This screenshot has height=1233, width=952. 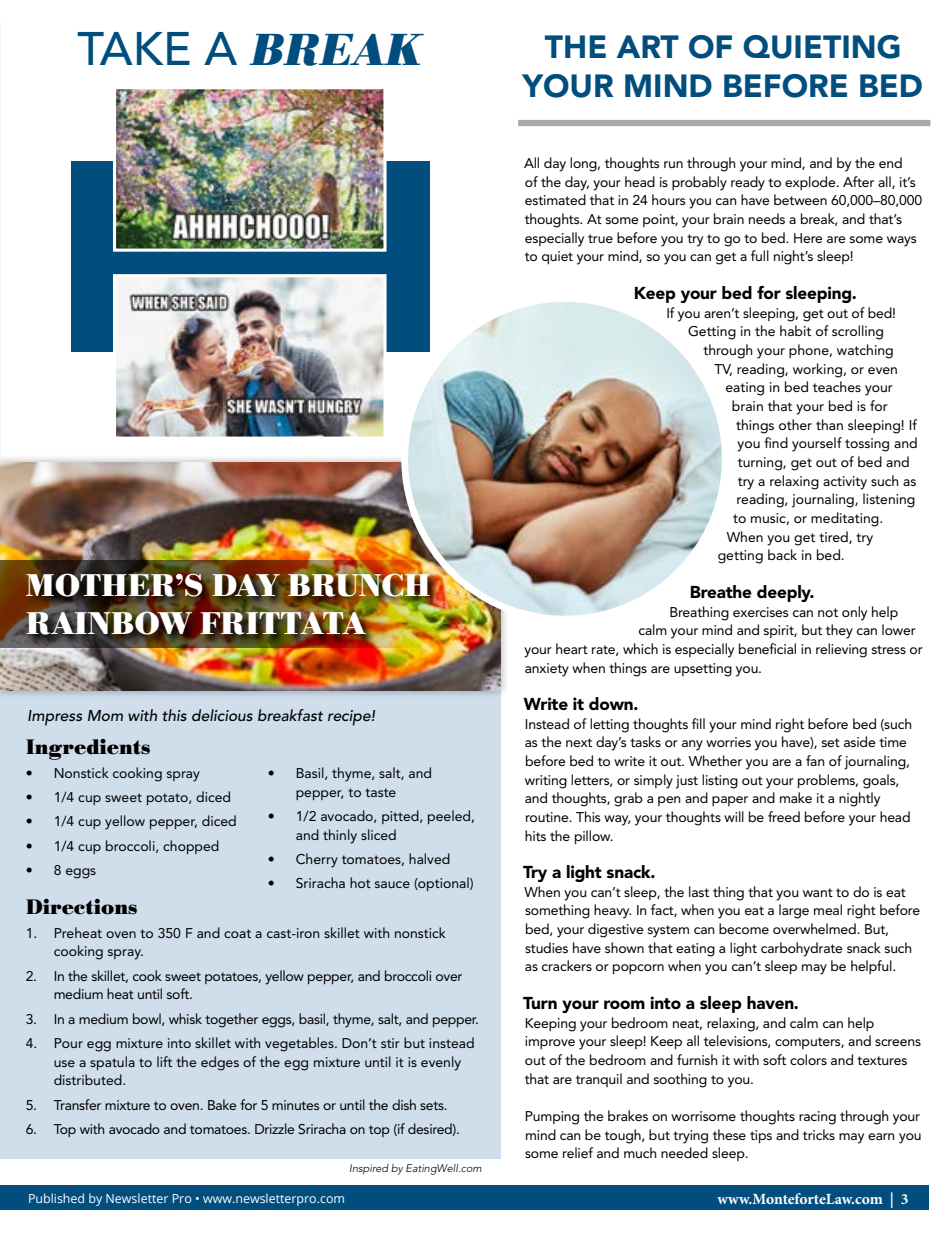 I want to click on fan, so click(x=815, y=760).
